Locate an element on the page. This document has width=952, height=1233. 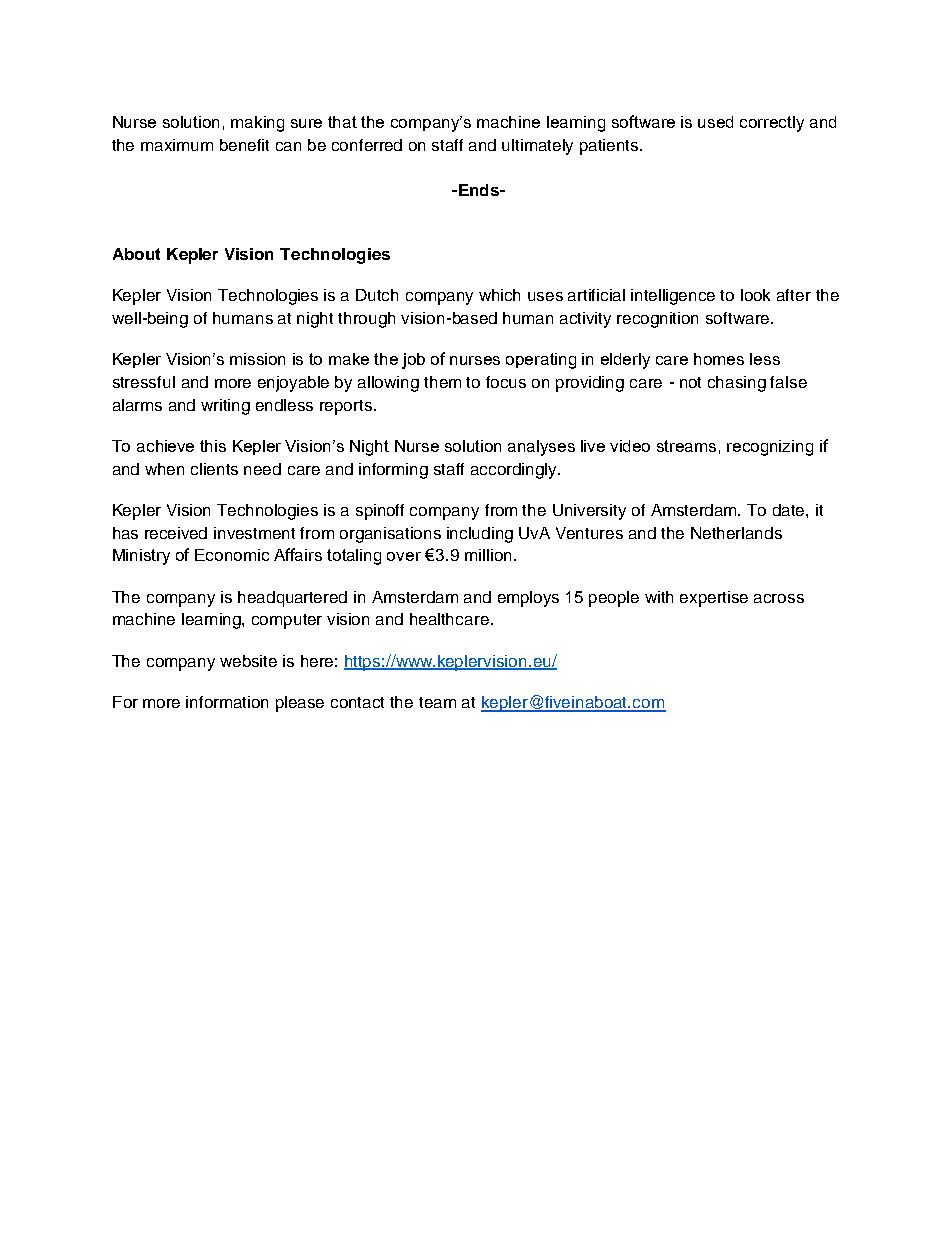
accordingly is located at coordinates (515, 471).
